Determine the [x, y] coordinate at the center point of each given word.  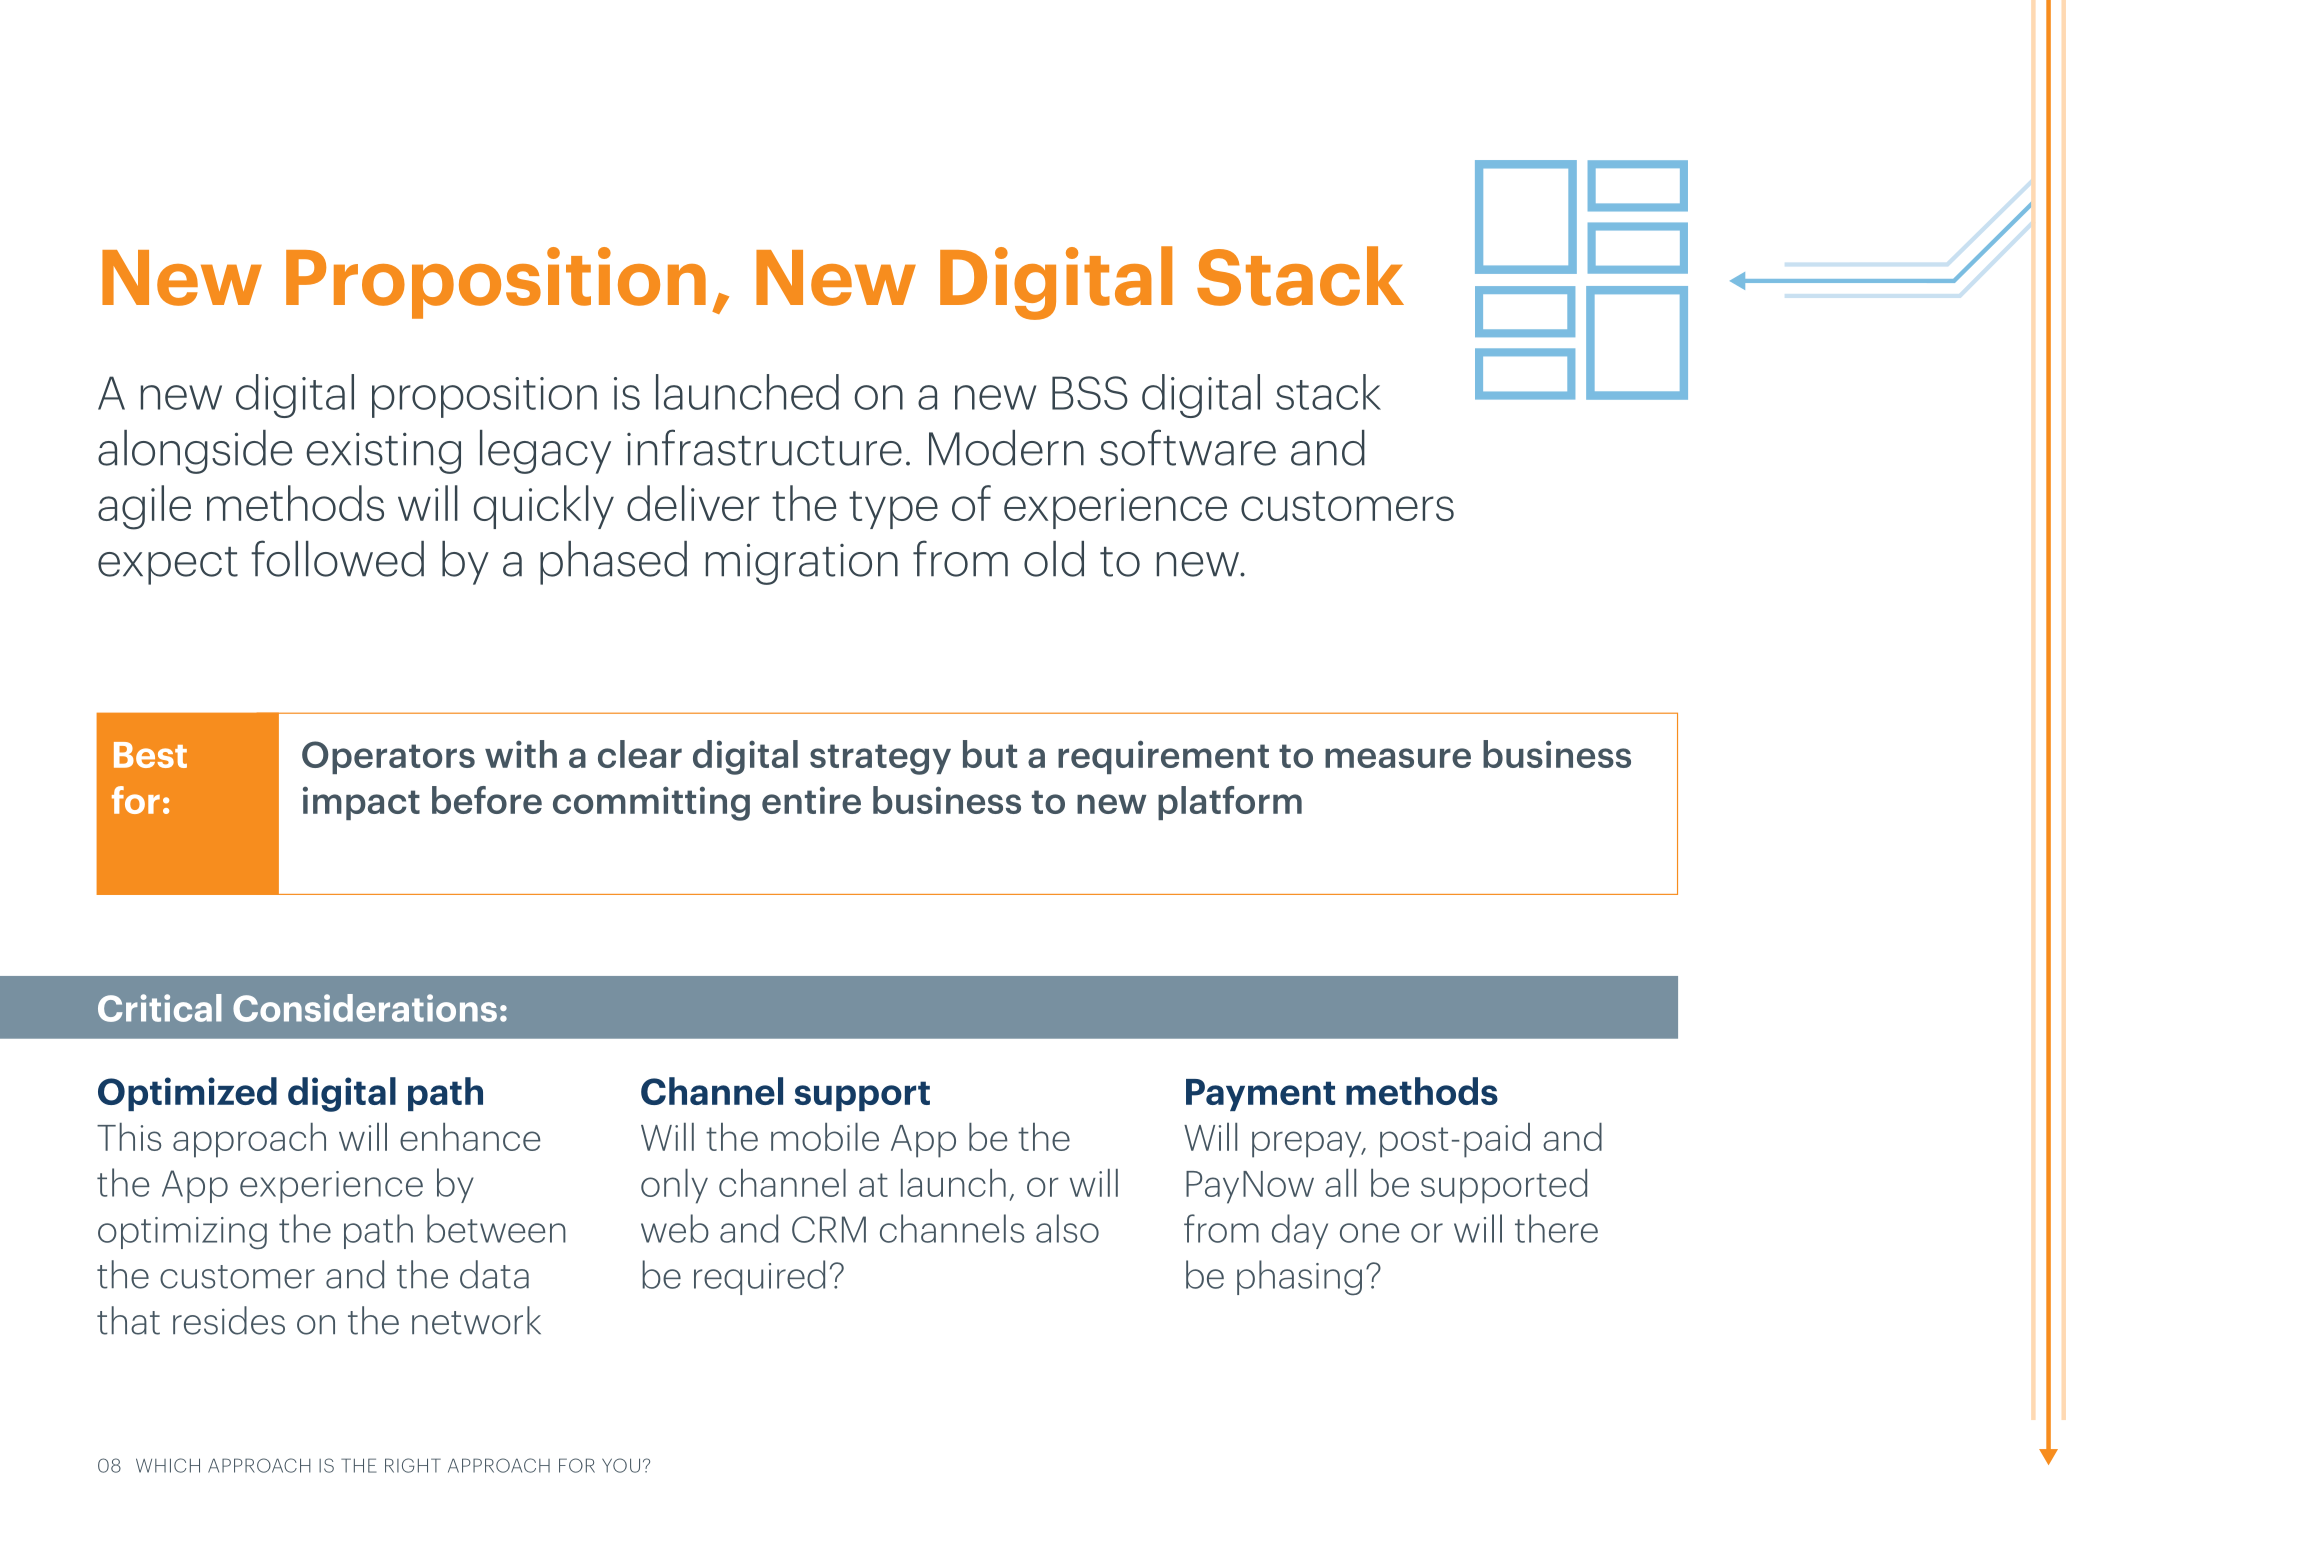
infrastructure [764, 447]
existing [383, 453]
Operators [388, 757]
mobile [825, 1137]
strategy [880, 759]
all [1340, 1183]
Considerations [365, 1008]
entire [811, 800]
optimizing [182, 1233]
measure [1398, 758]
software [1188, 447]
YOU [621, 1465]
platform [1230, 803]
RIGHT [413, 1465]
